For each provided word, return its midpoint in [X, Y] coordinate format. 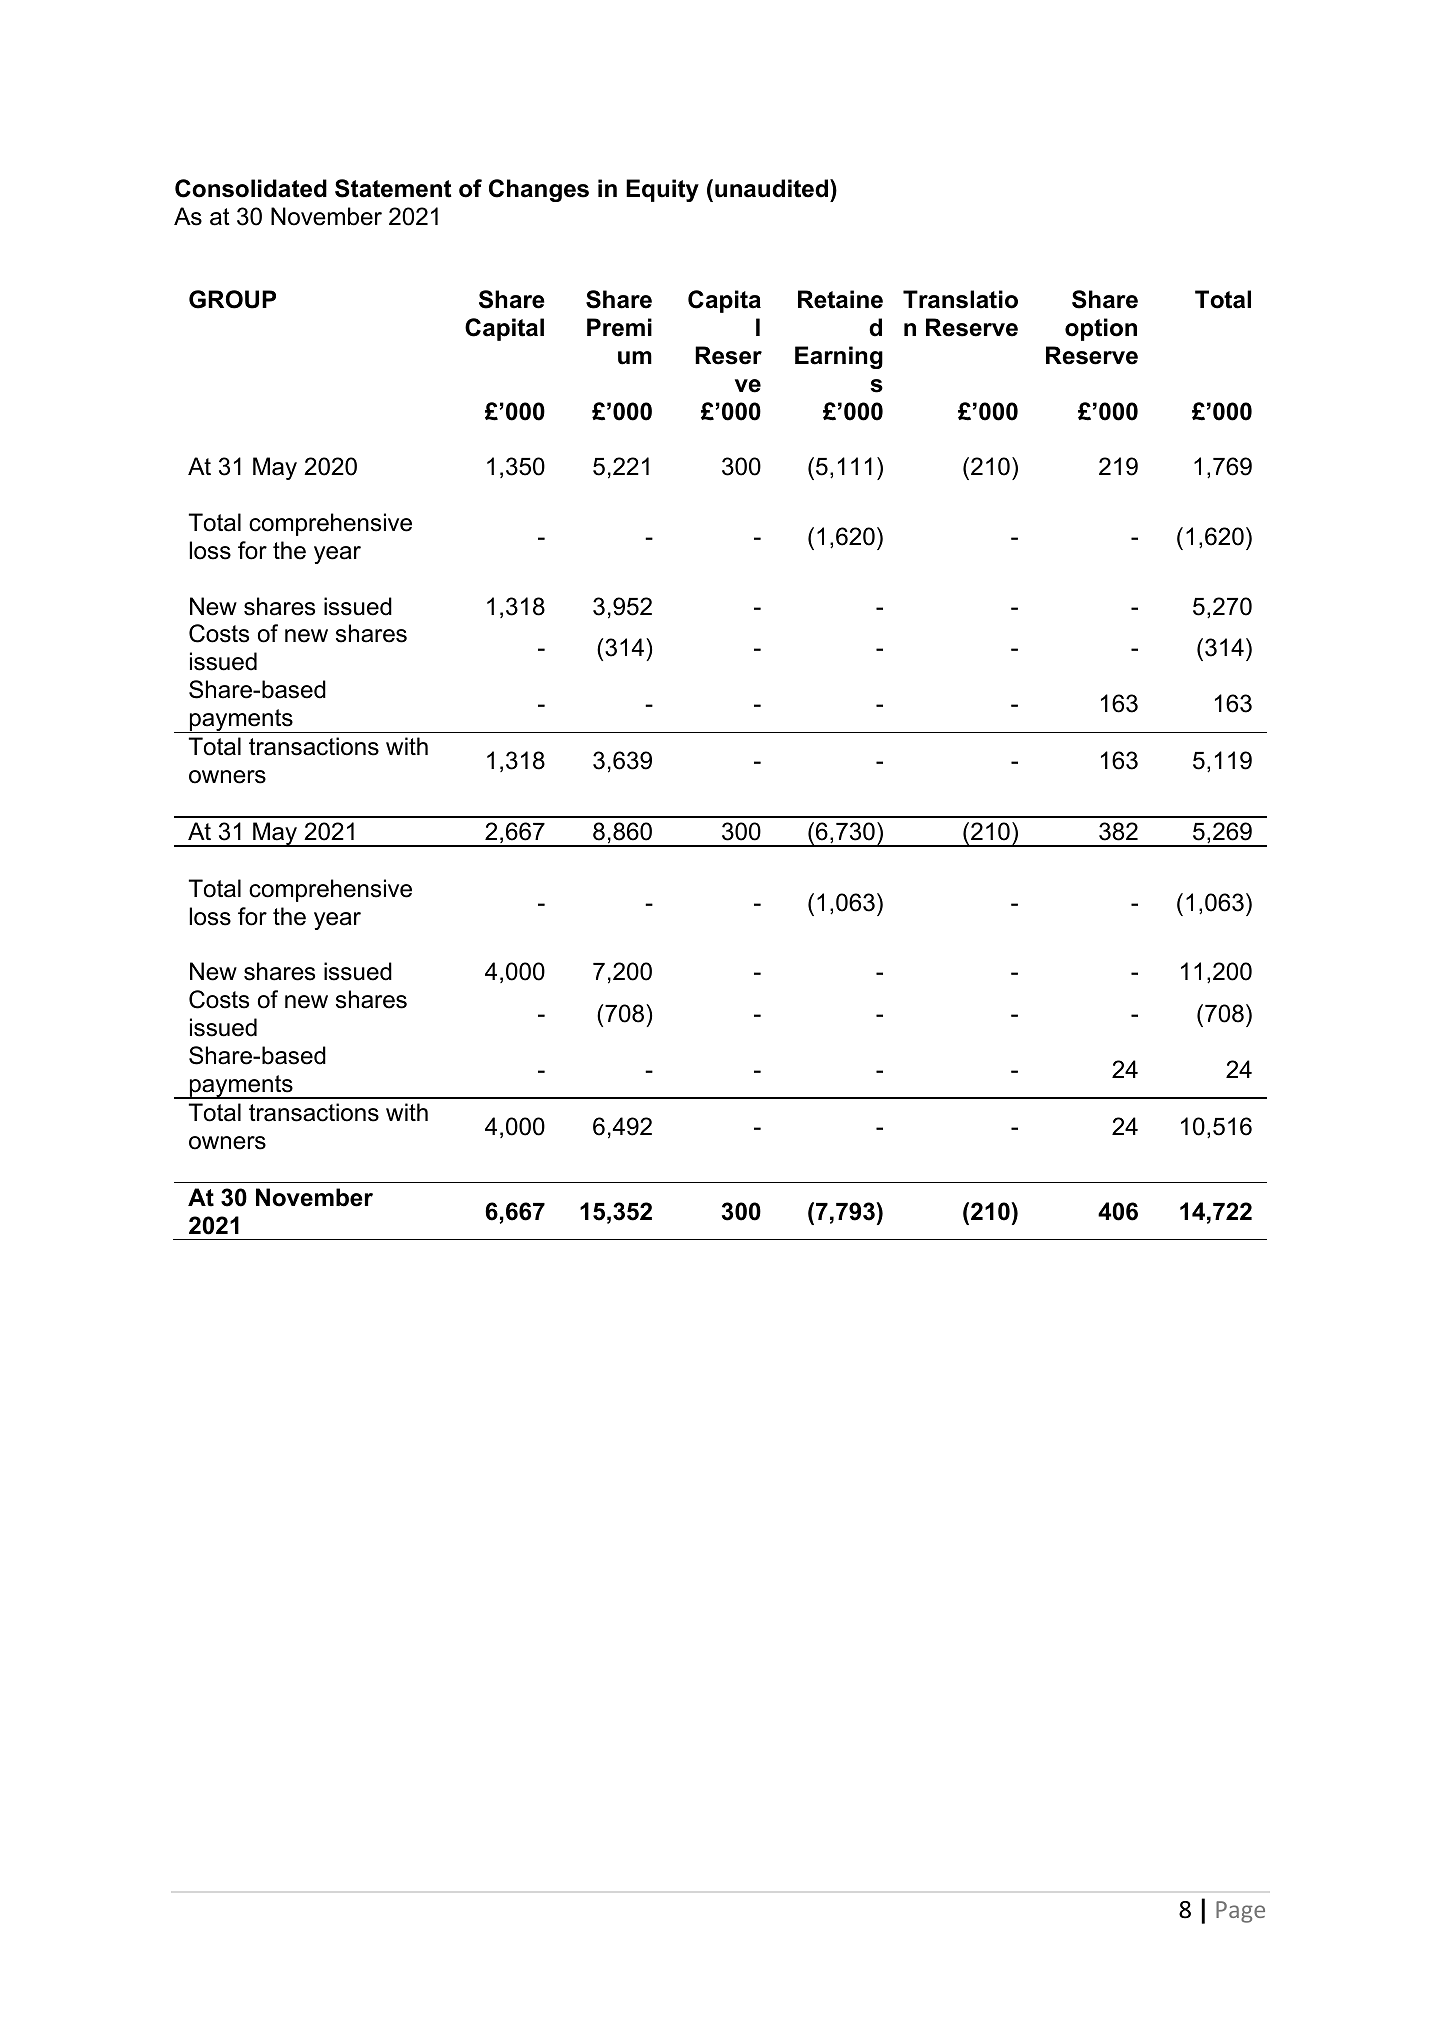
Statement [393, 188]
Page [1240, 1912]
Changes [539, 190]
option [1101, 329]
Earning [839, 357]
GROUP [232, 299]
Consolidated [251, 188]
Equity [662, 190]
